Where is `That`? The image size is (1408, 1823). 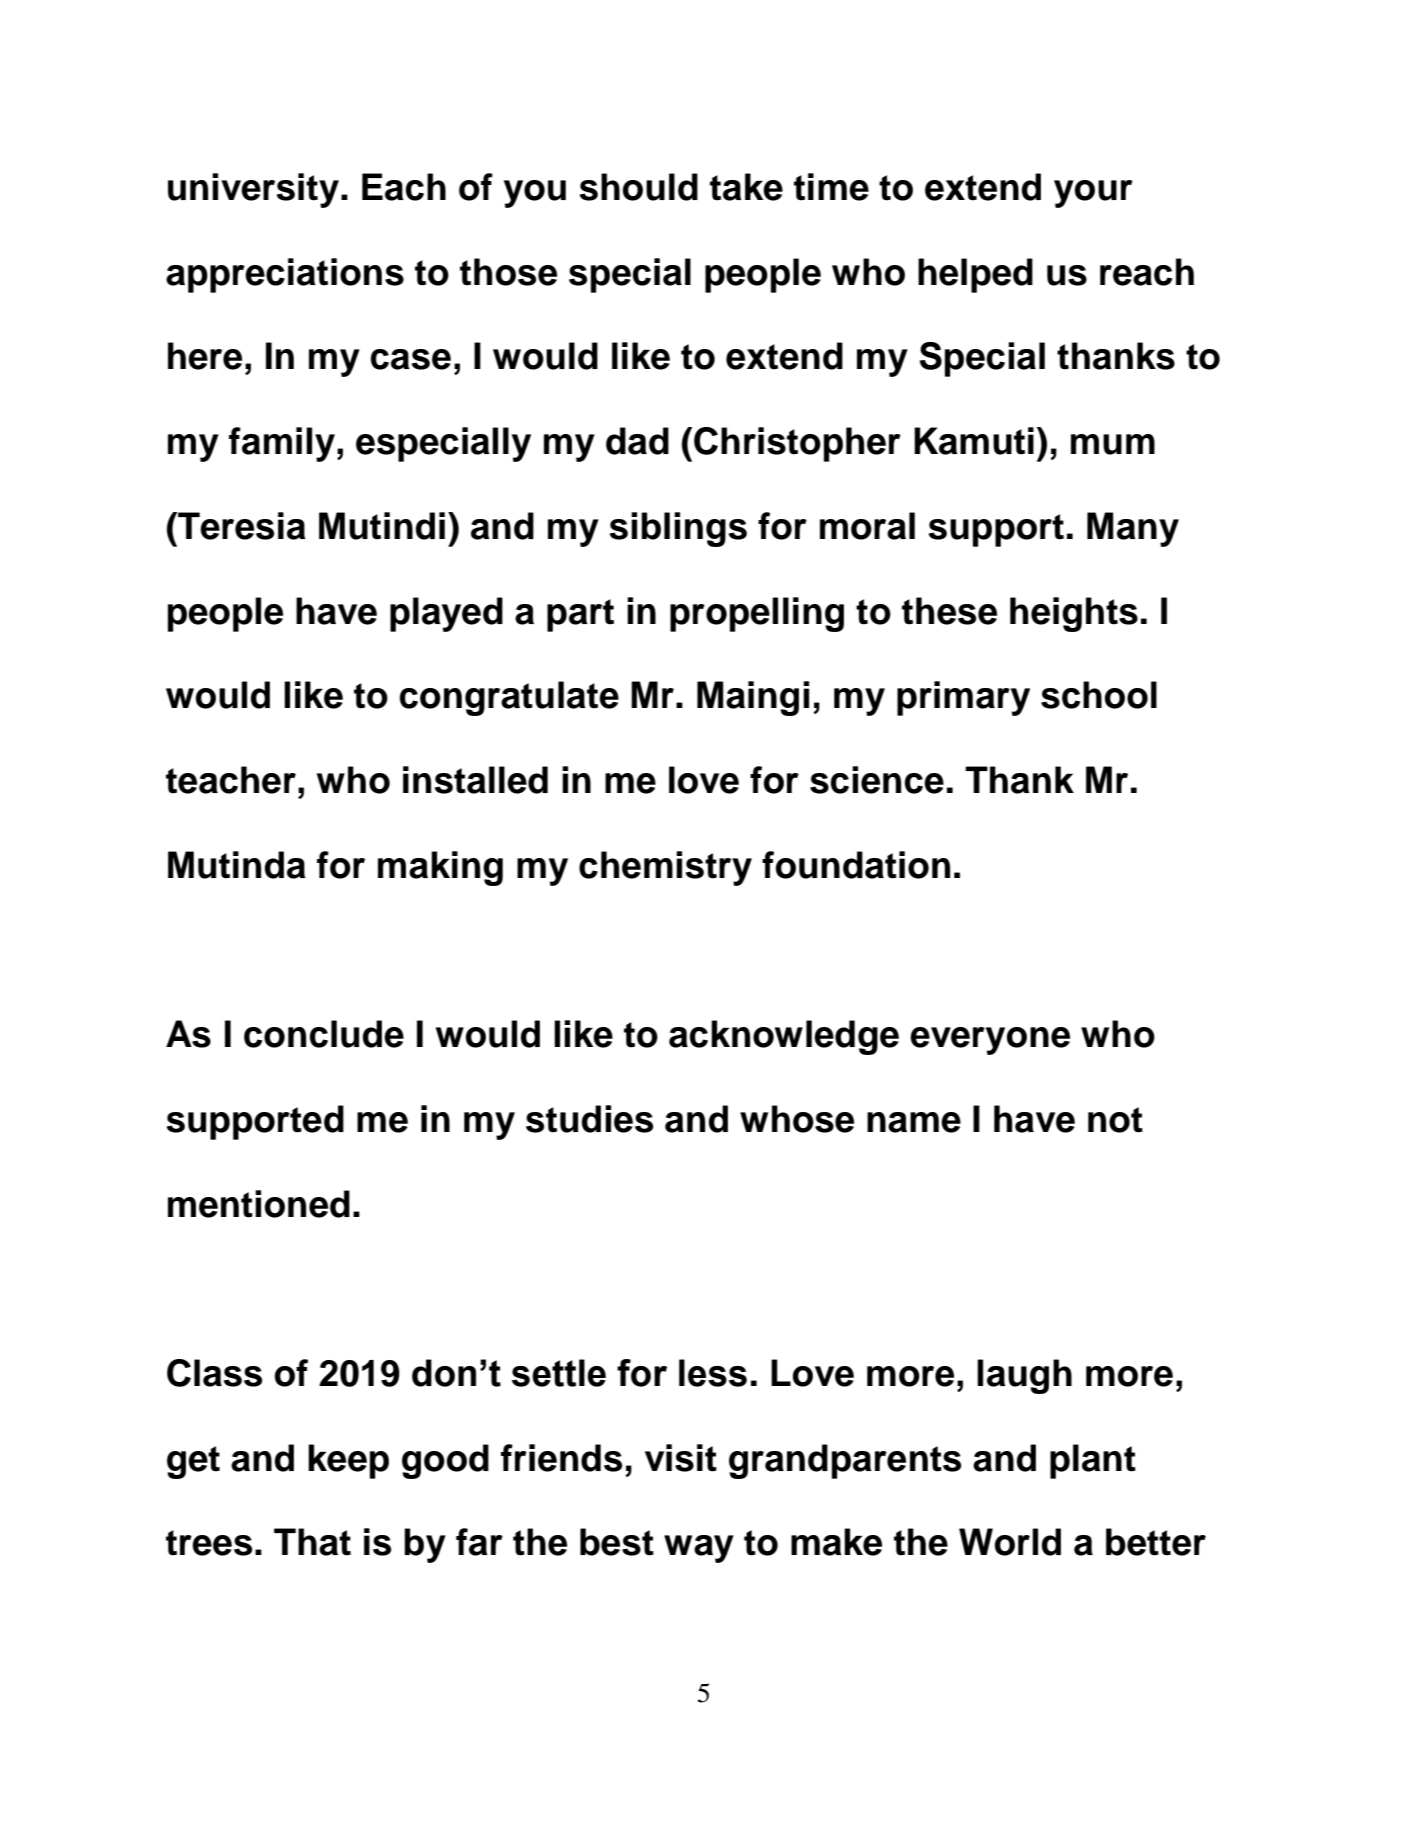 That is located at coordinates (312, 1542).
